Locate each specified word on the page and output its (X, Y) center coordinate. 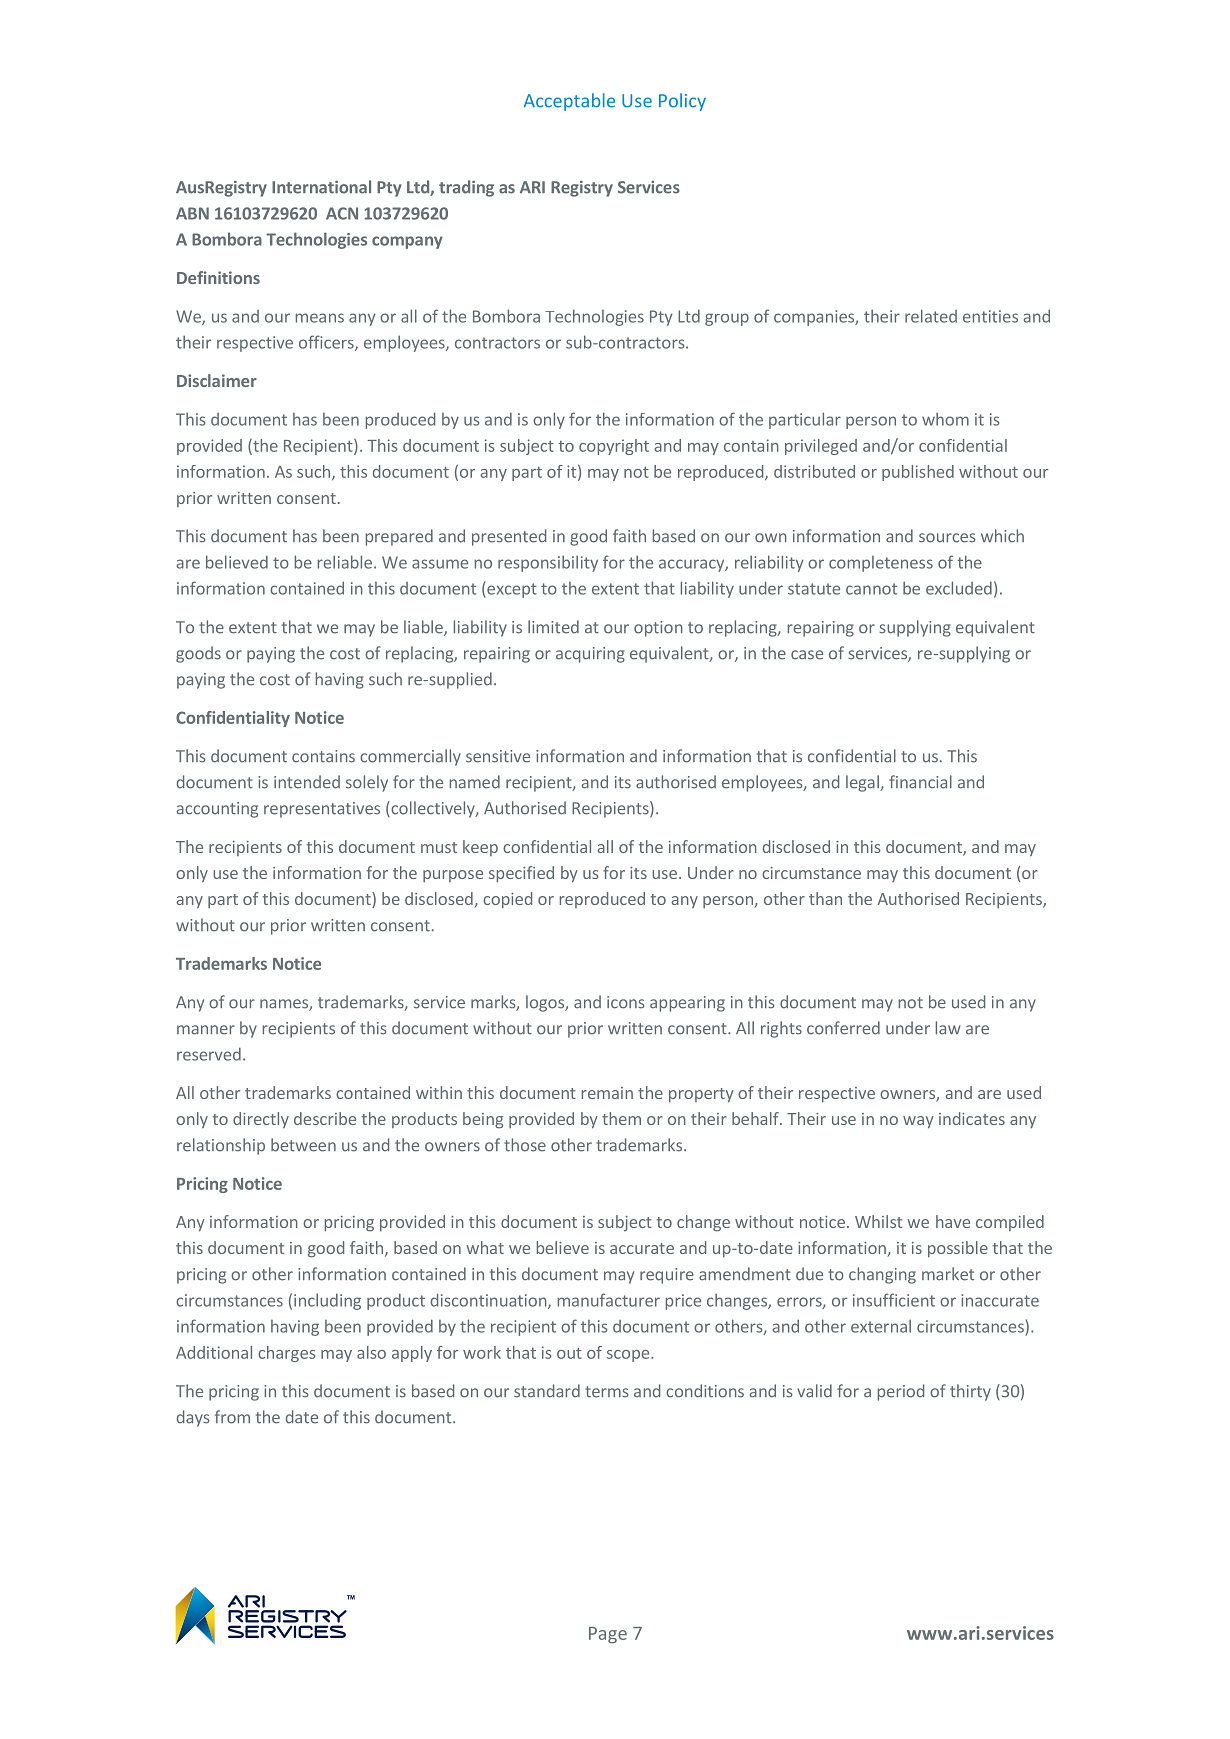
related (931, 316)
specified (521, 874)
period (901, 1392)
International (321, 187)
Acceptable (569, 102)
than (825, 898)
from (232, 1417)
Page (608, 1635)
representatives (322, 810)
